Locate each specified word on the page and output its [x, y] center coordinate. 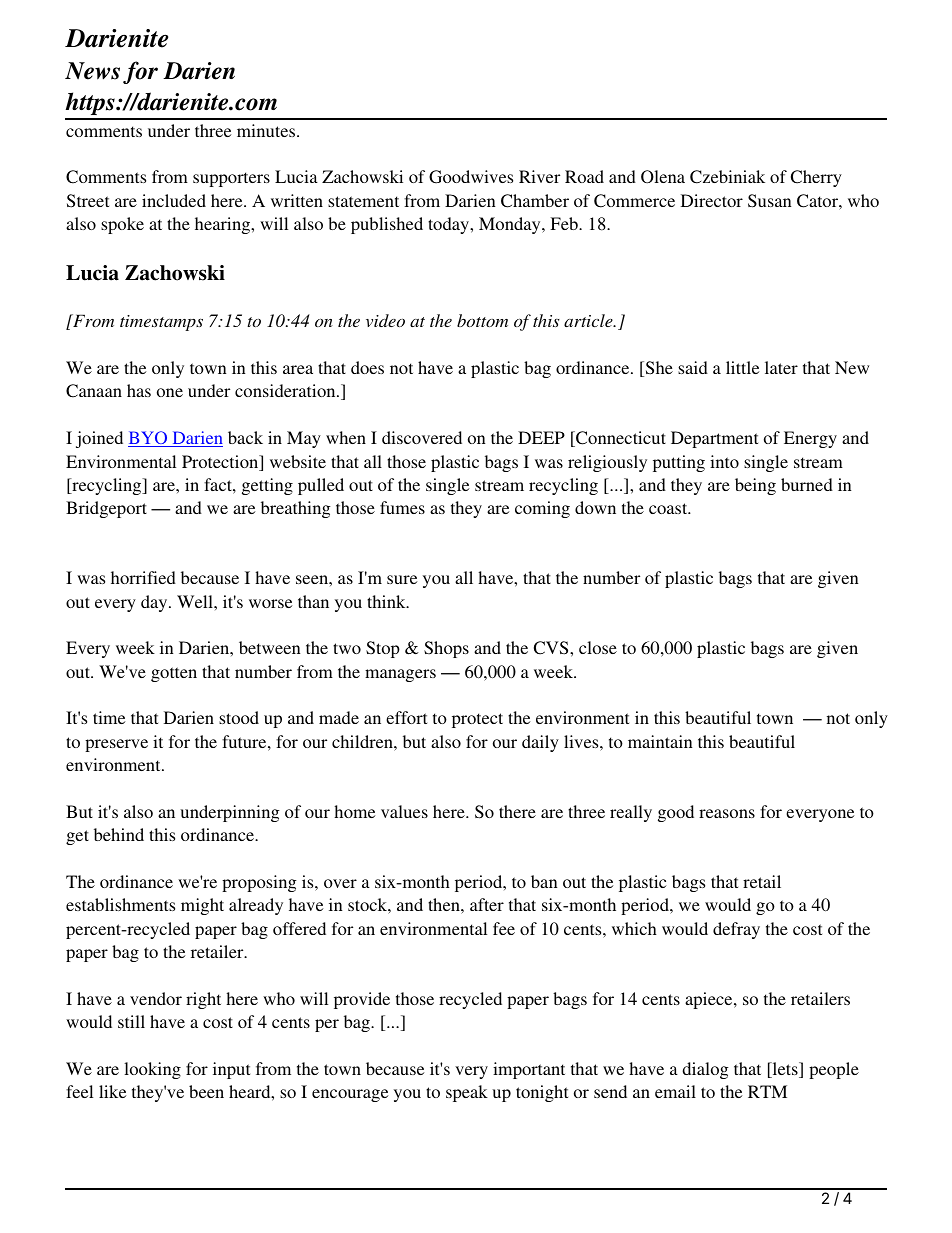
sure [402, 579]
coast [669, 508]
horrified [143, 577]
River [539, 176]
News [92, 71]
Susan [769, 201]
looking [152, 1070]
